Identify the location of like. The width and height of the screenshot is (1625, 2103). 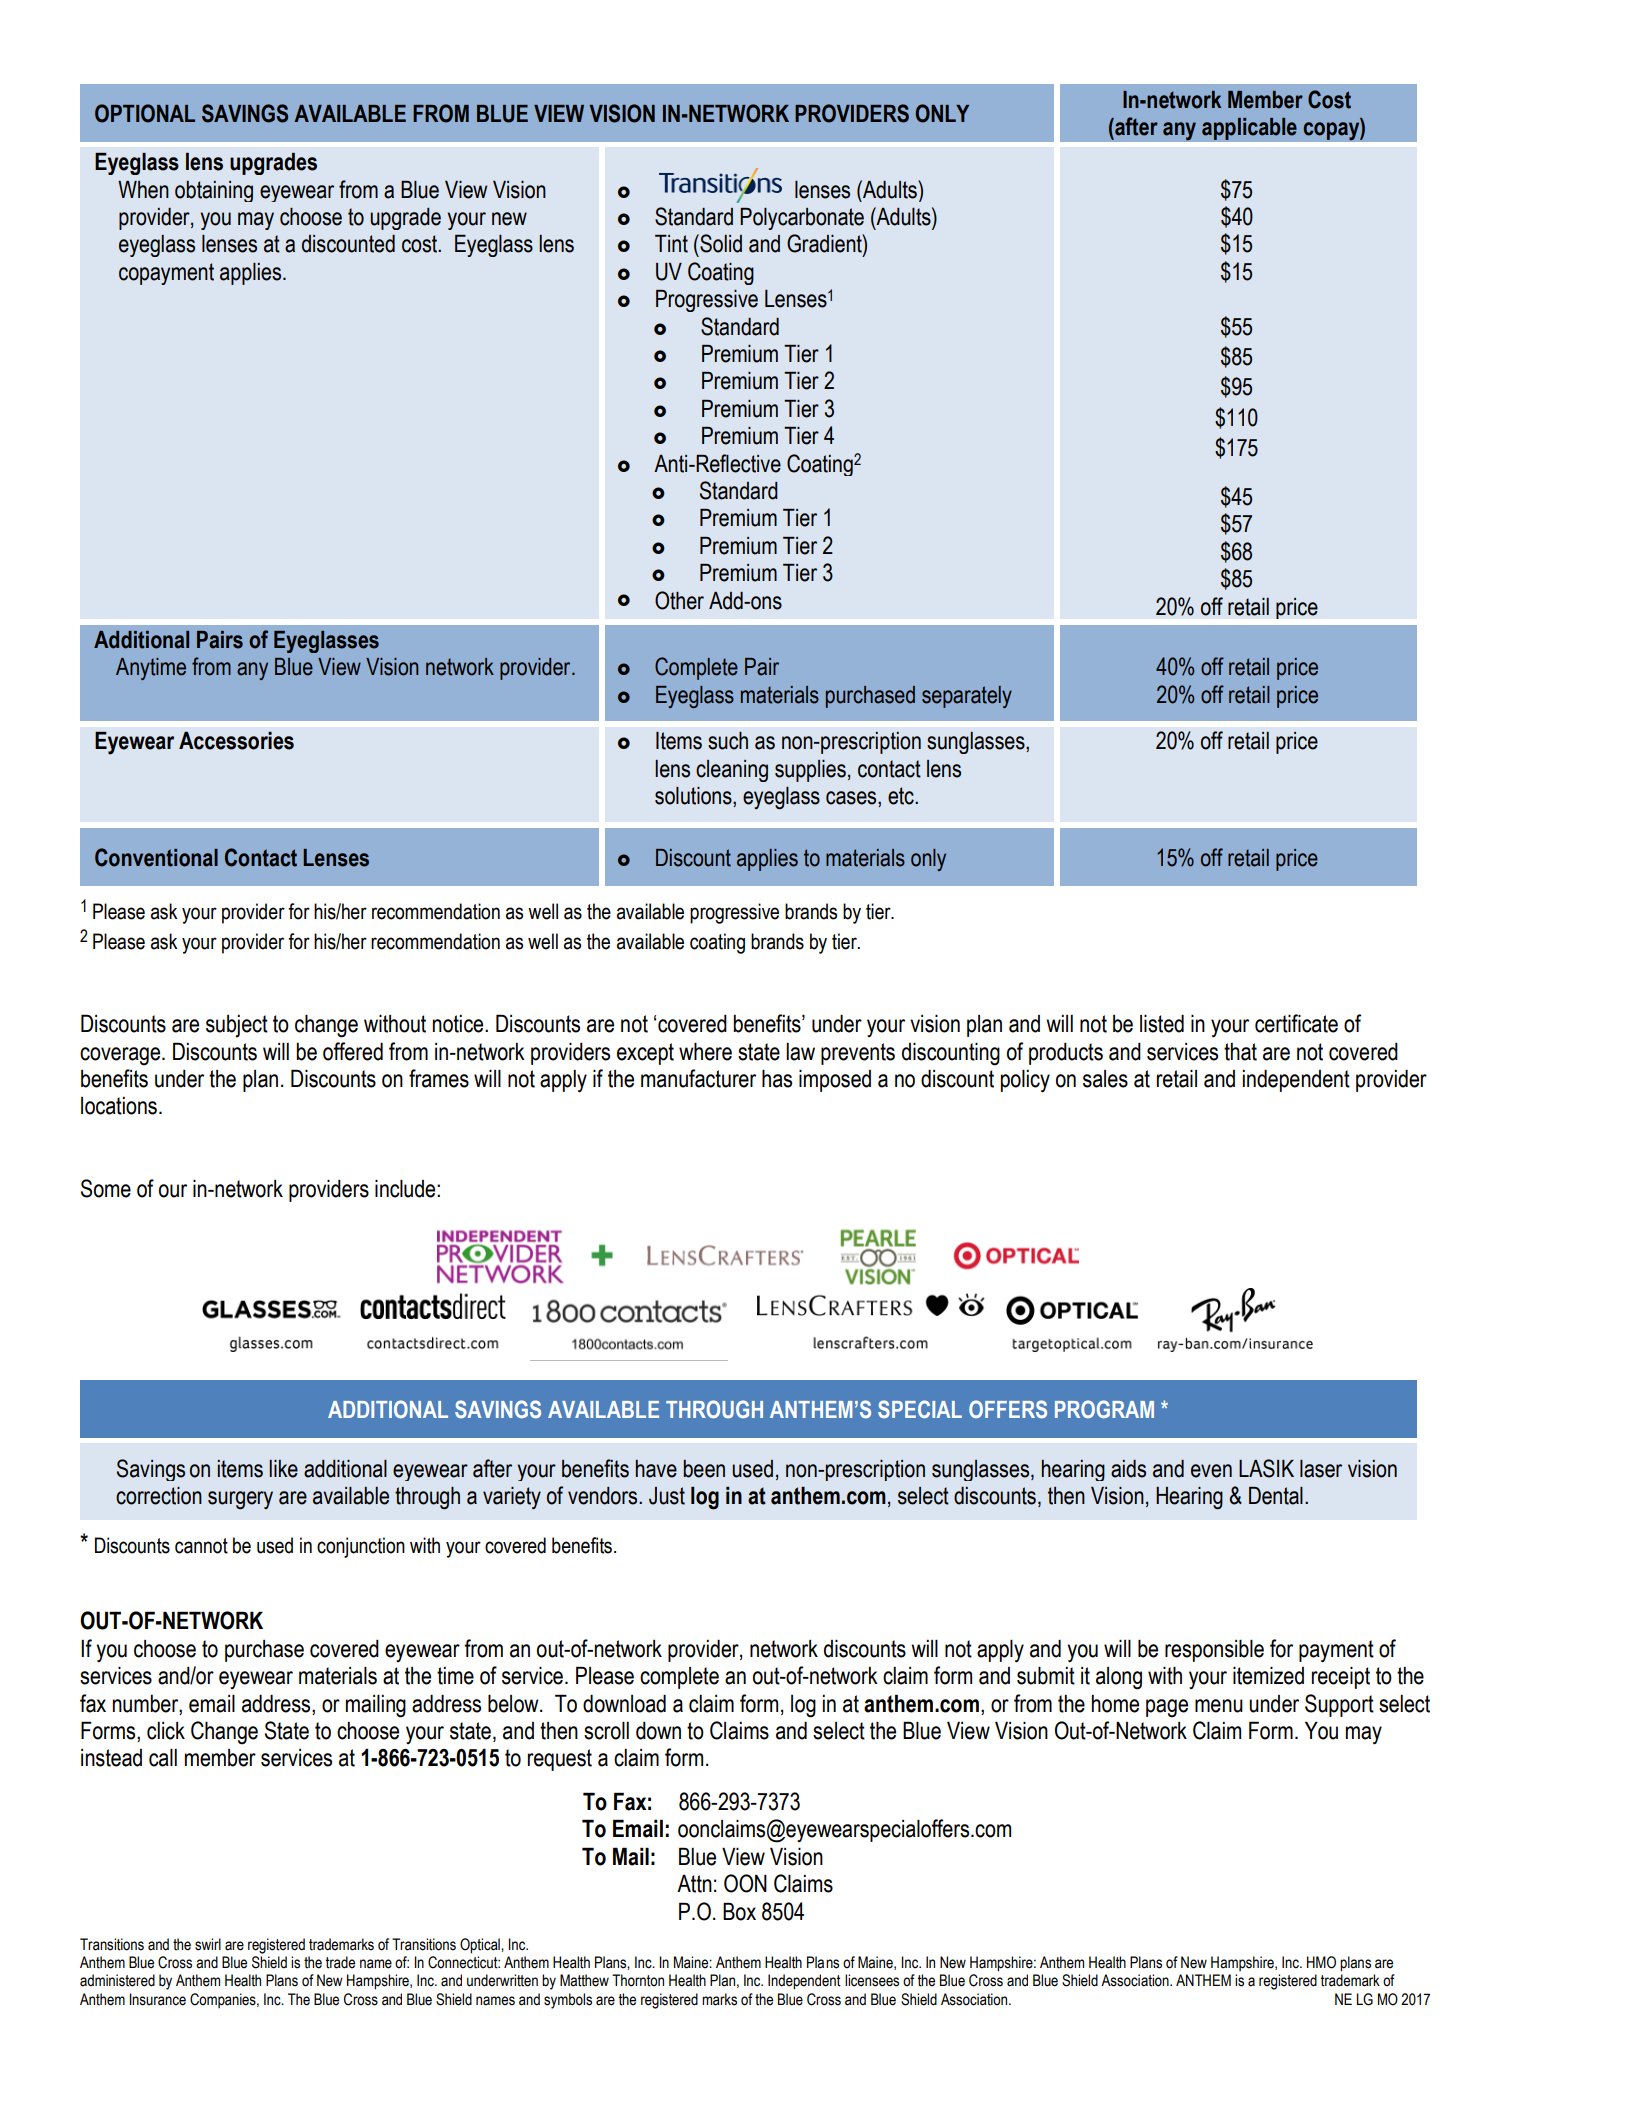
(283, 1469).
